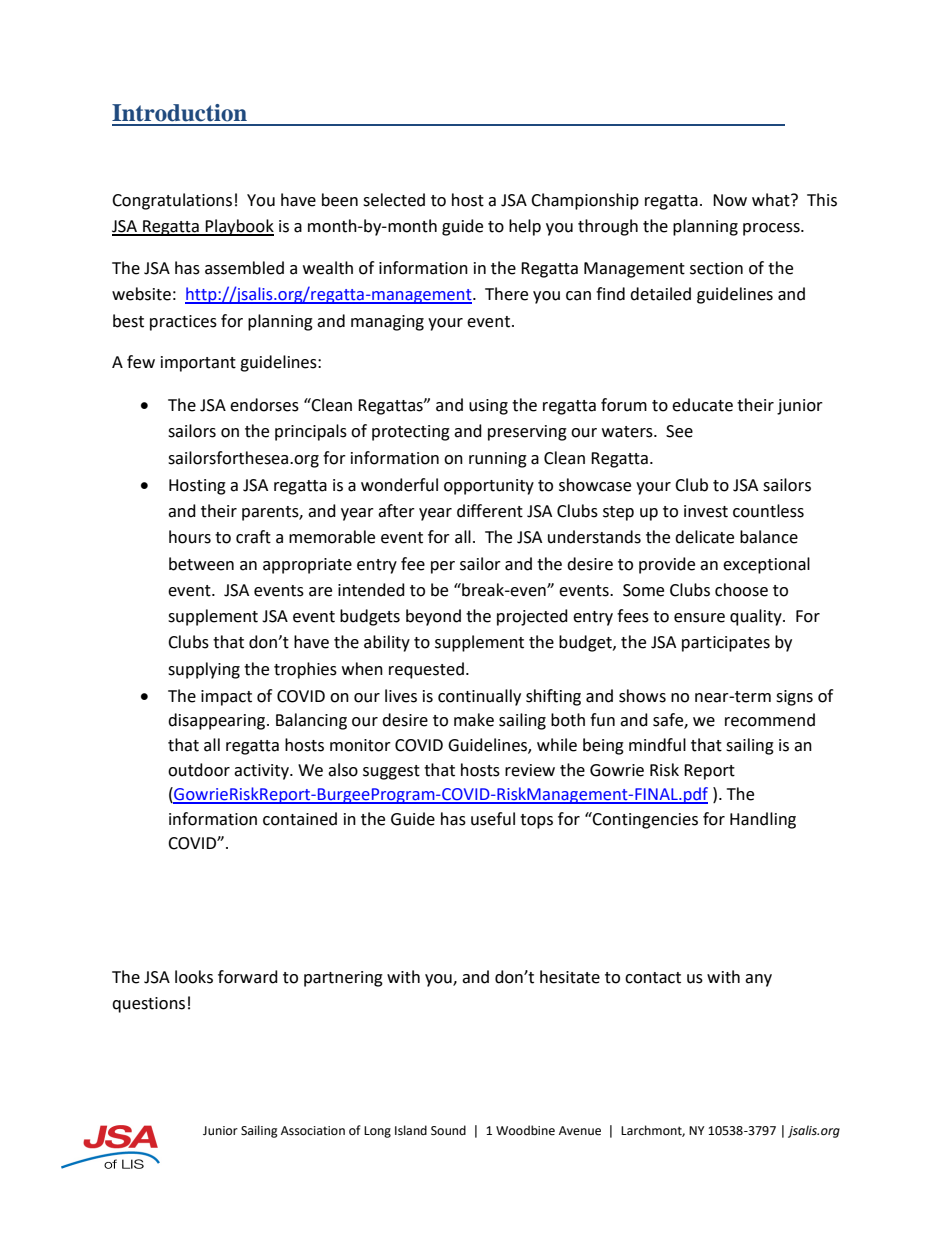 The width and height of the screenshot is (952, 1233). What do you see at coordinates (772, 229) in the screenshot?
I see `process` at bounding box center [772, 229].
